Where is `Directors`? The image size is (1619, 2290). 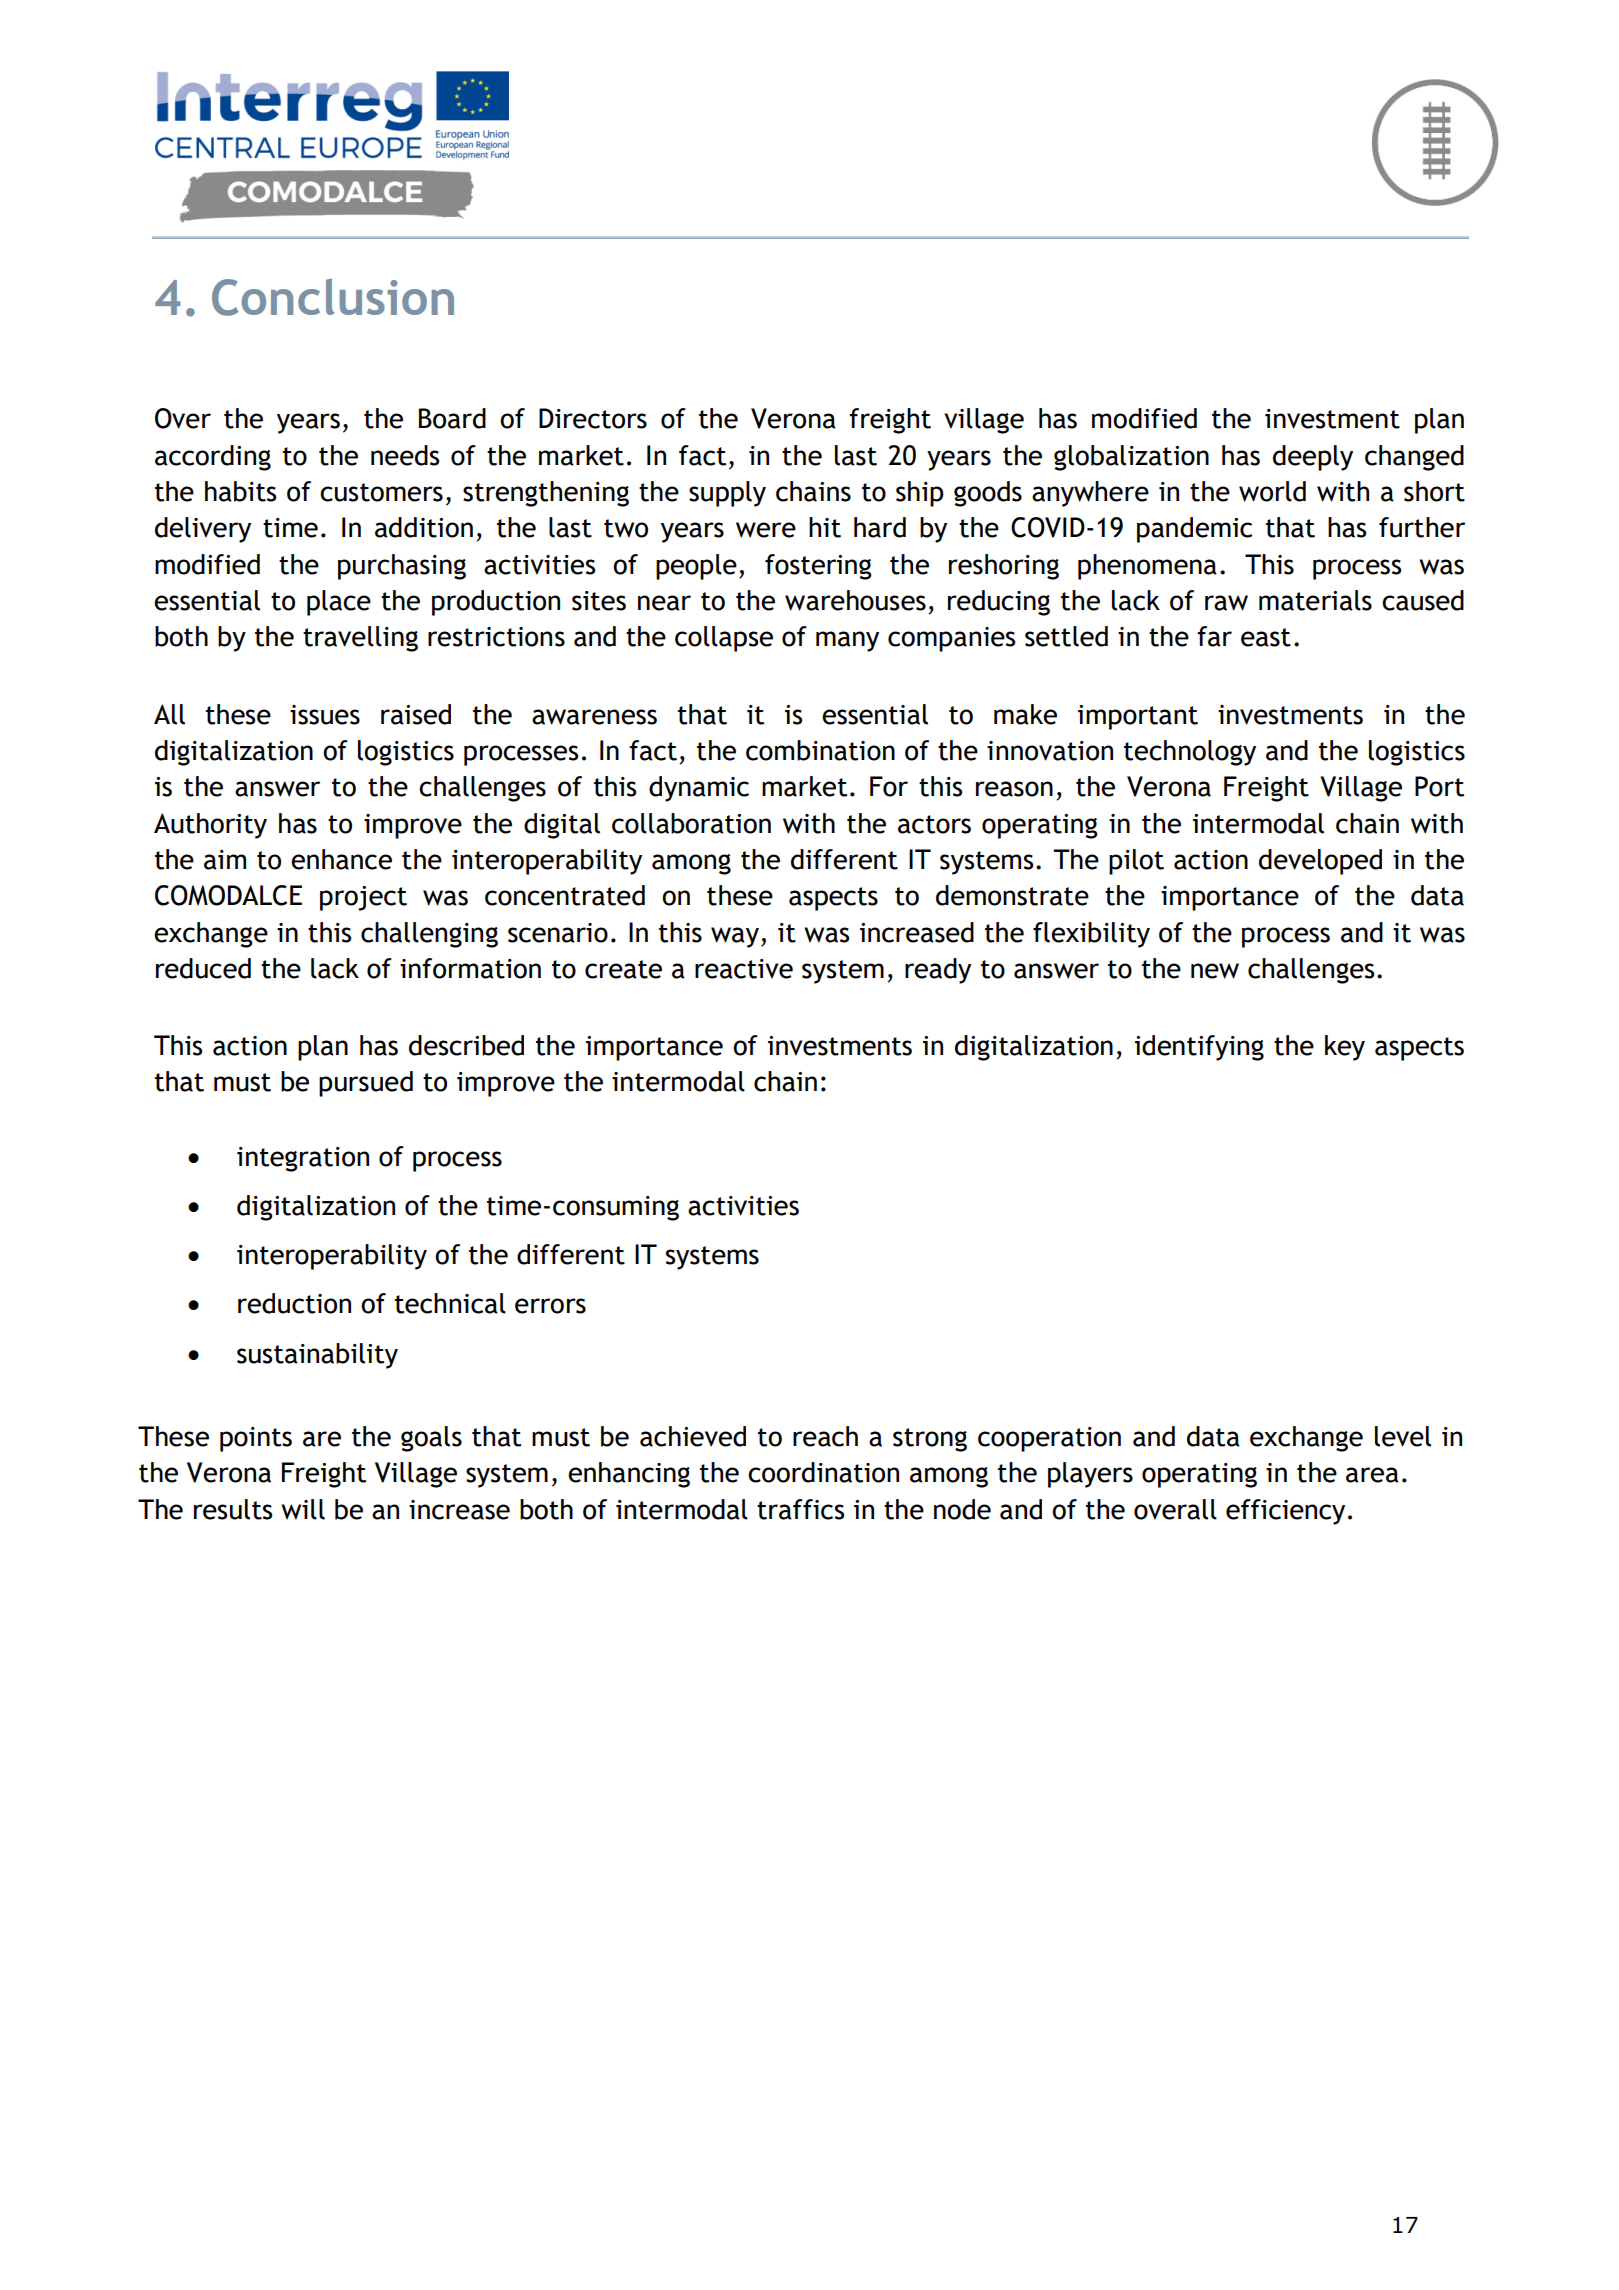
Directors is located at coordinates (593, 418).
